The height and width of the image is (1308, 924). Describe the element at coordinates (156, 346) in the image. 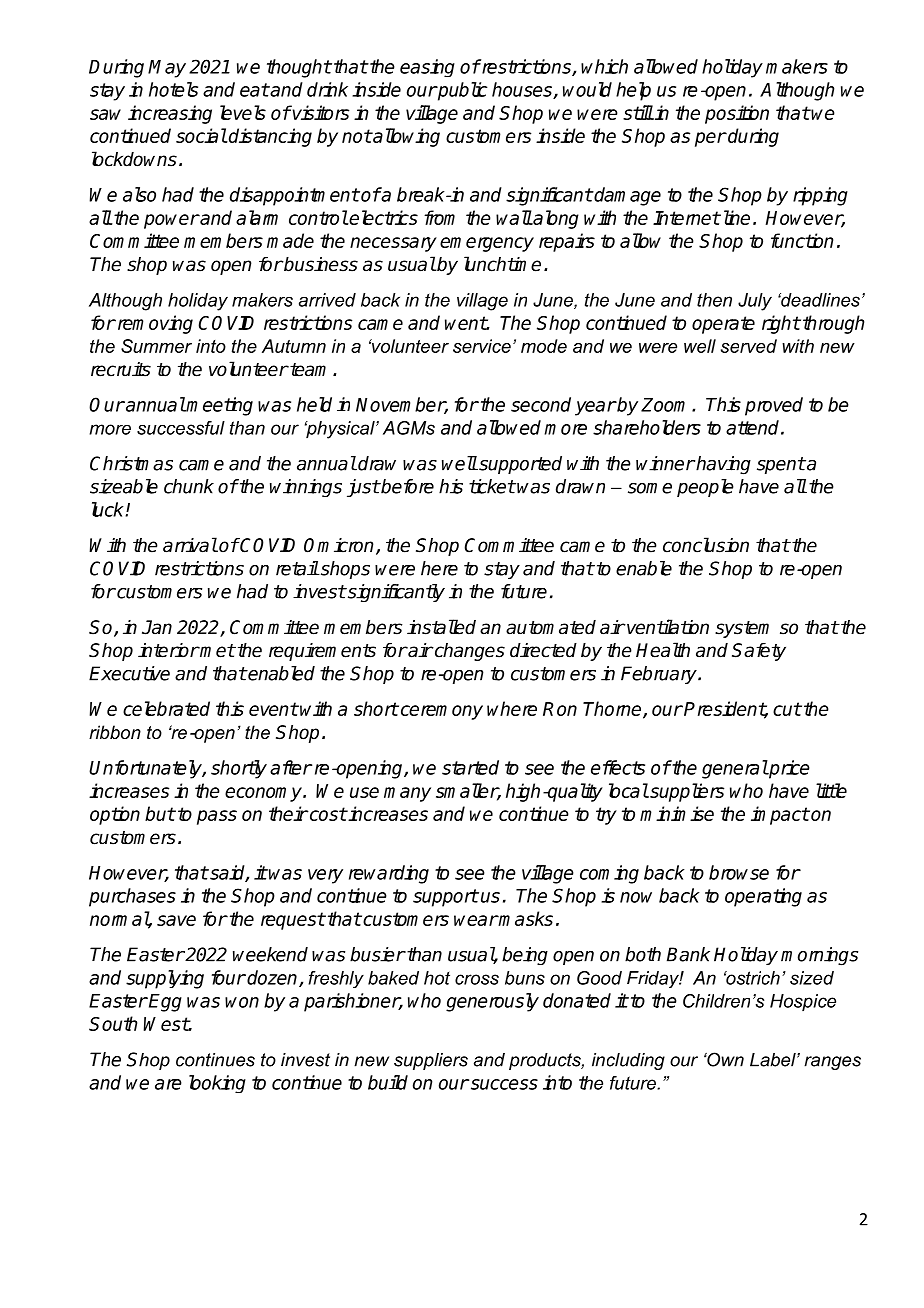

I see `Summer` at that location.
